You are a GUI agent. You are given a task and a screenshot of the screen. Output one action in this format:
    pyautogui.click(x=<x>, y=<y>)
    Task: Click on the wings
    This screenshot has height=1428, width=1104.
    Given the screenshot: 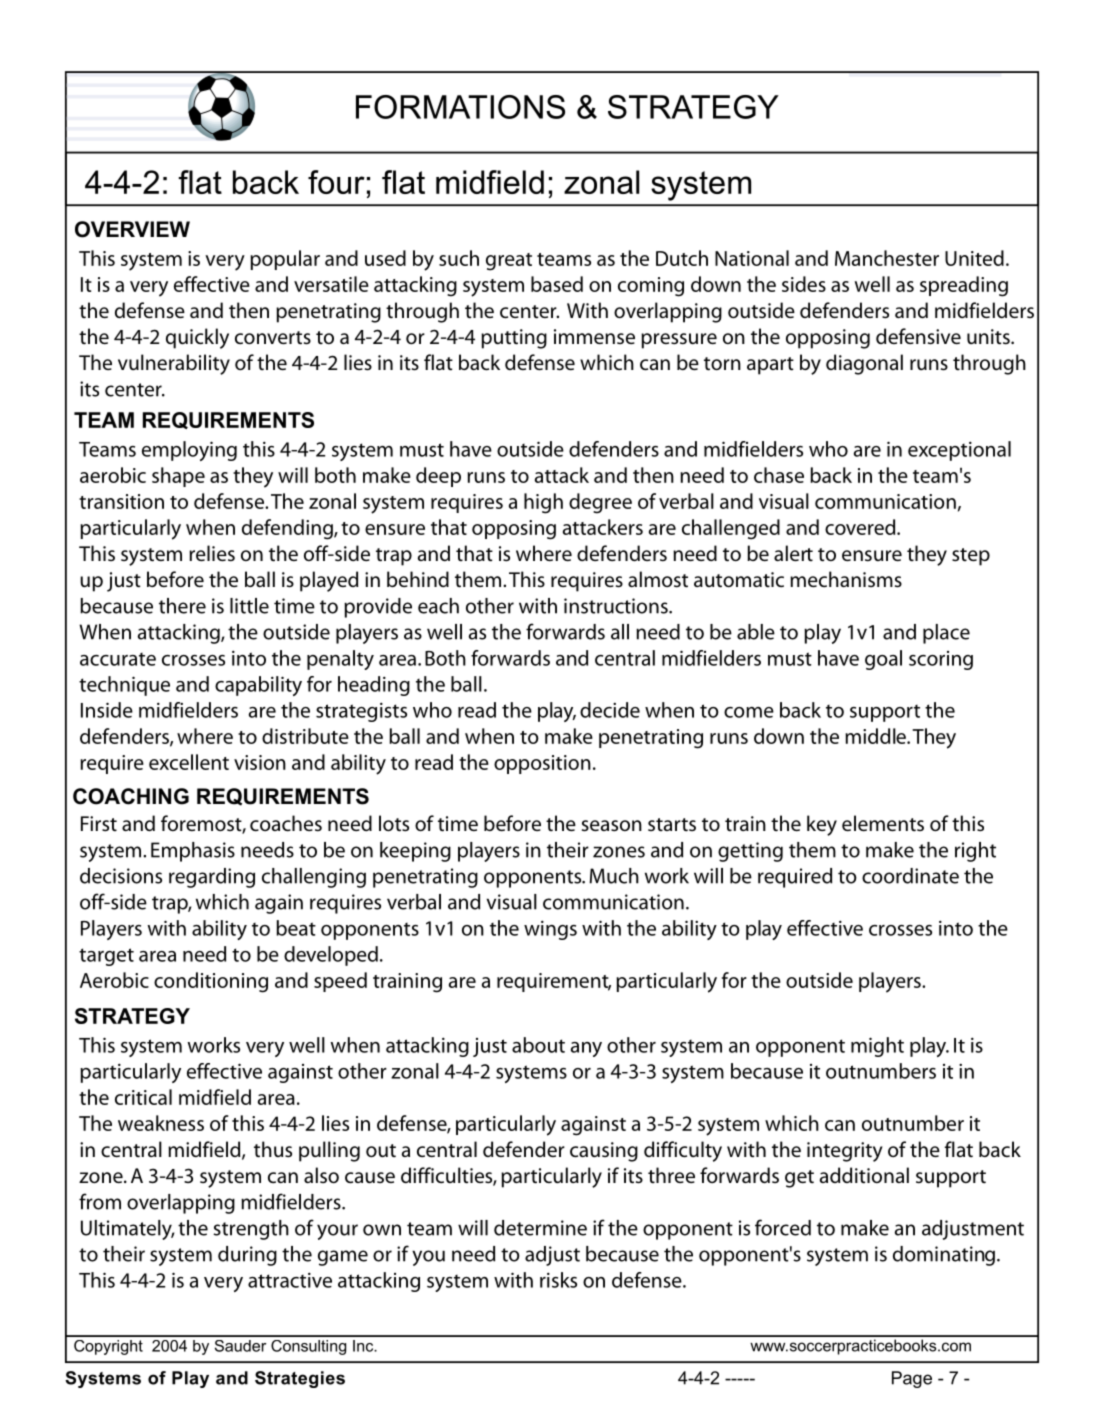 What is the action you would take?
    pyautogui.click(x=550, y=930)
